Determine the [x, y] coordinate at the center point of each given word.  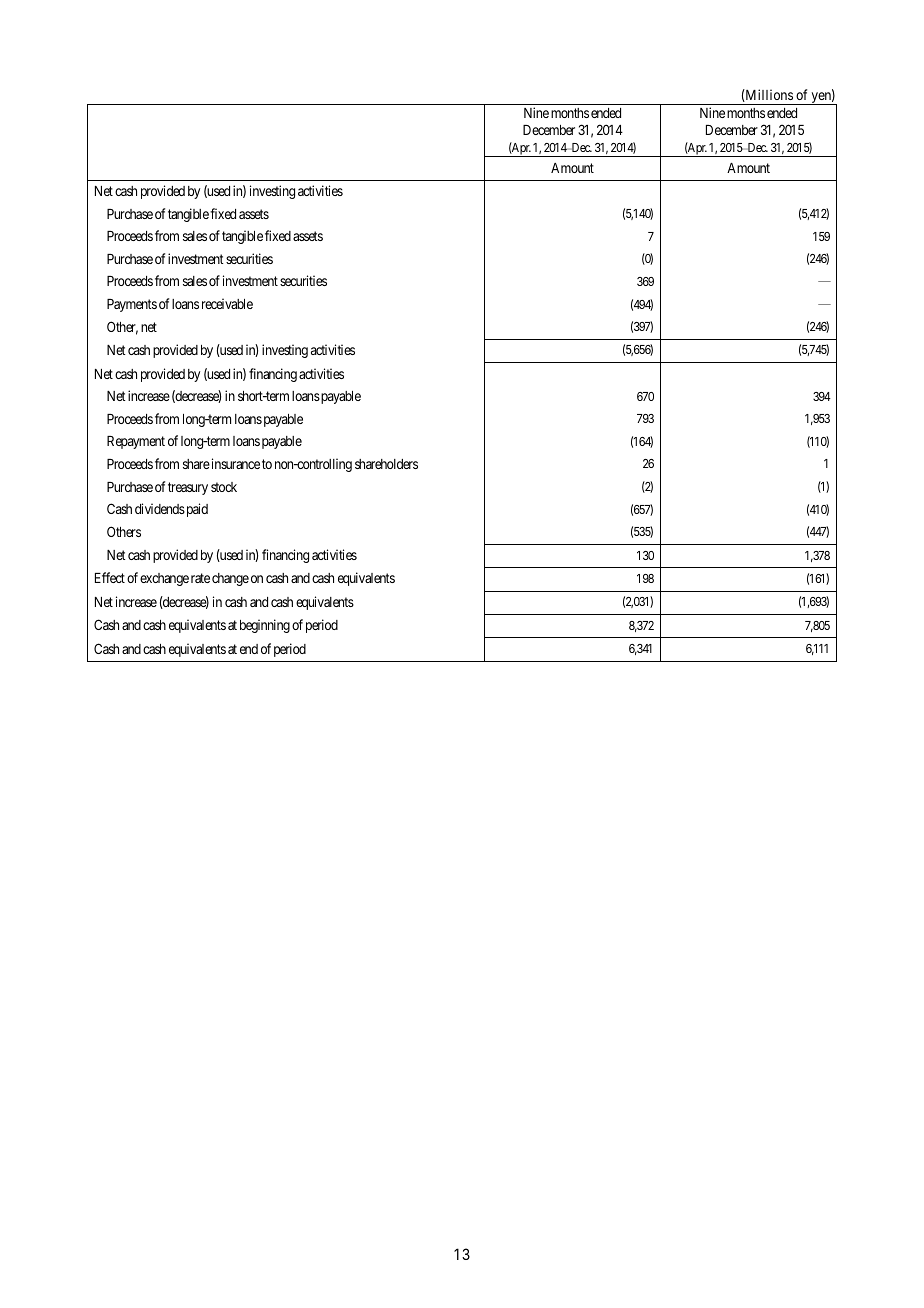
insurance [236, 463]
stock [224, 487]
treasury [188, 488]
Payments [132, 305]
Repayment [136, 442]
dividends [160, 508]
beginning [265, 626]
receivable [227, 303]
